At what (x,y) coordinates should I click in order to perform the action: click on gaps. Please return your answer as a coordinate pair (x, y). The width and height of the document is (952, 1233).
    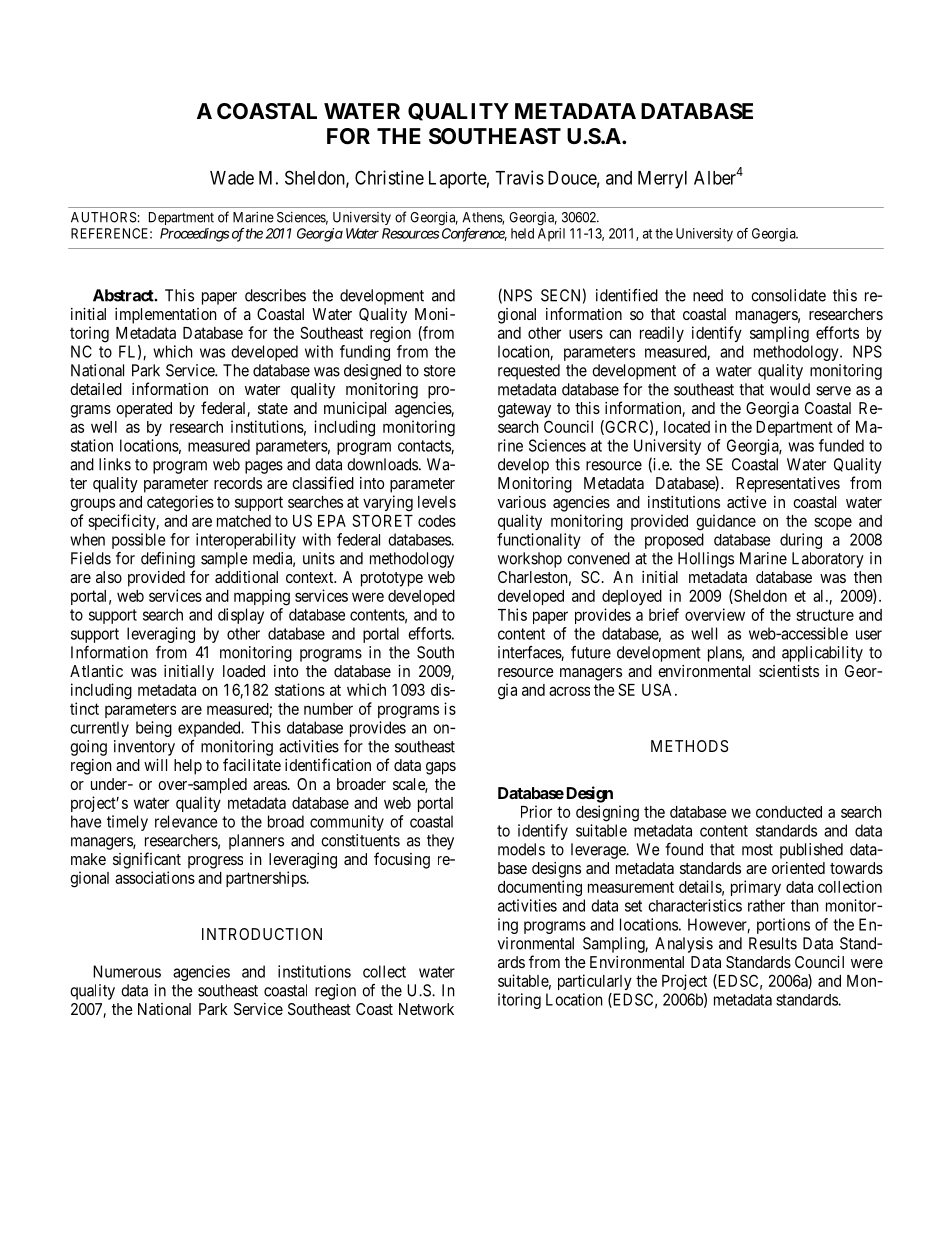
    Looking at the image, I should click on (441, 768).
